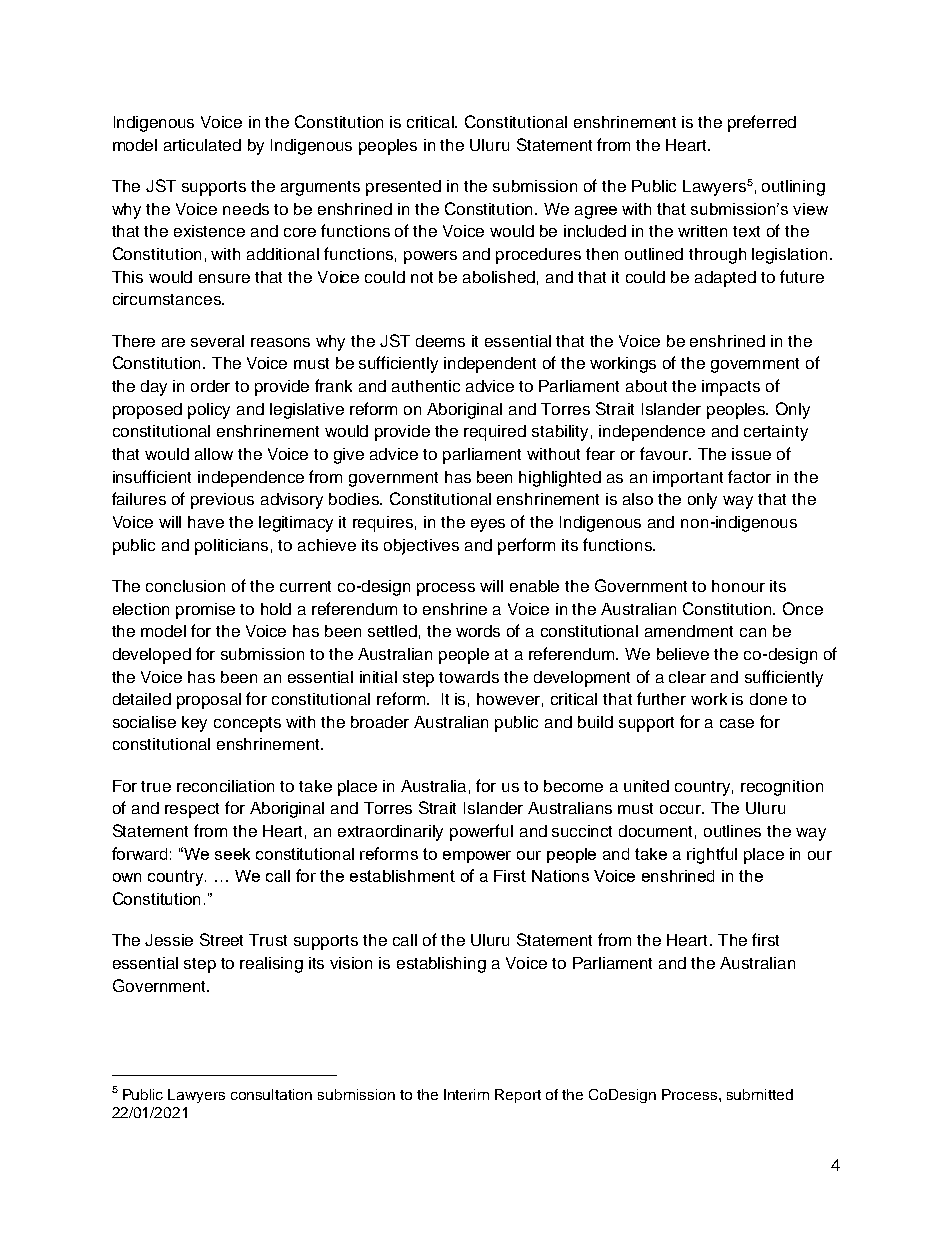  Describe the element at coordinates (403, 188) in the screenshot. I see `presented` at that location.
